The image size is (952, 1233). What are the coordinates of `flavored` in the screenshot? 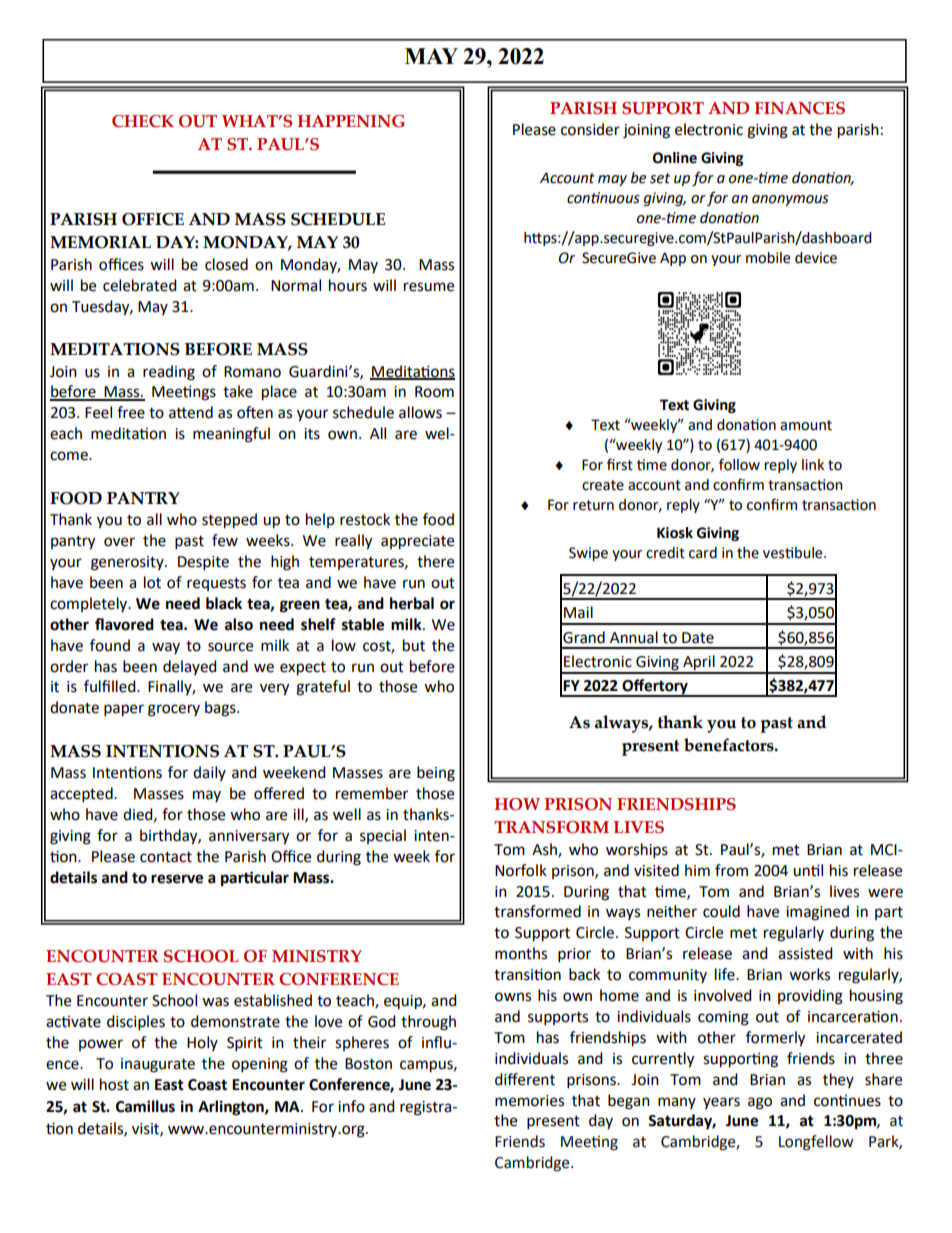 It's located at (124, 624).
